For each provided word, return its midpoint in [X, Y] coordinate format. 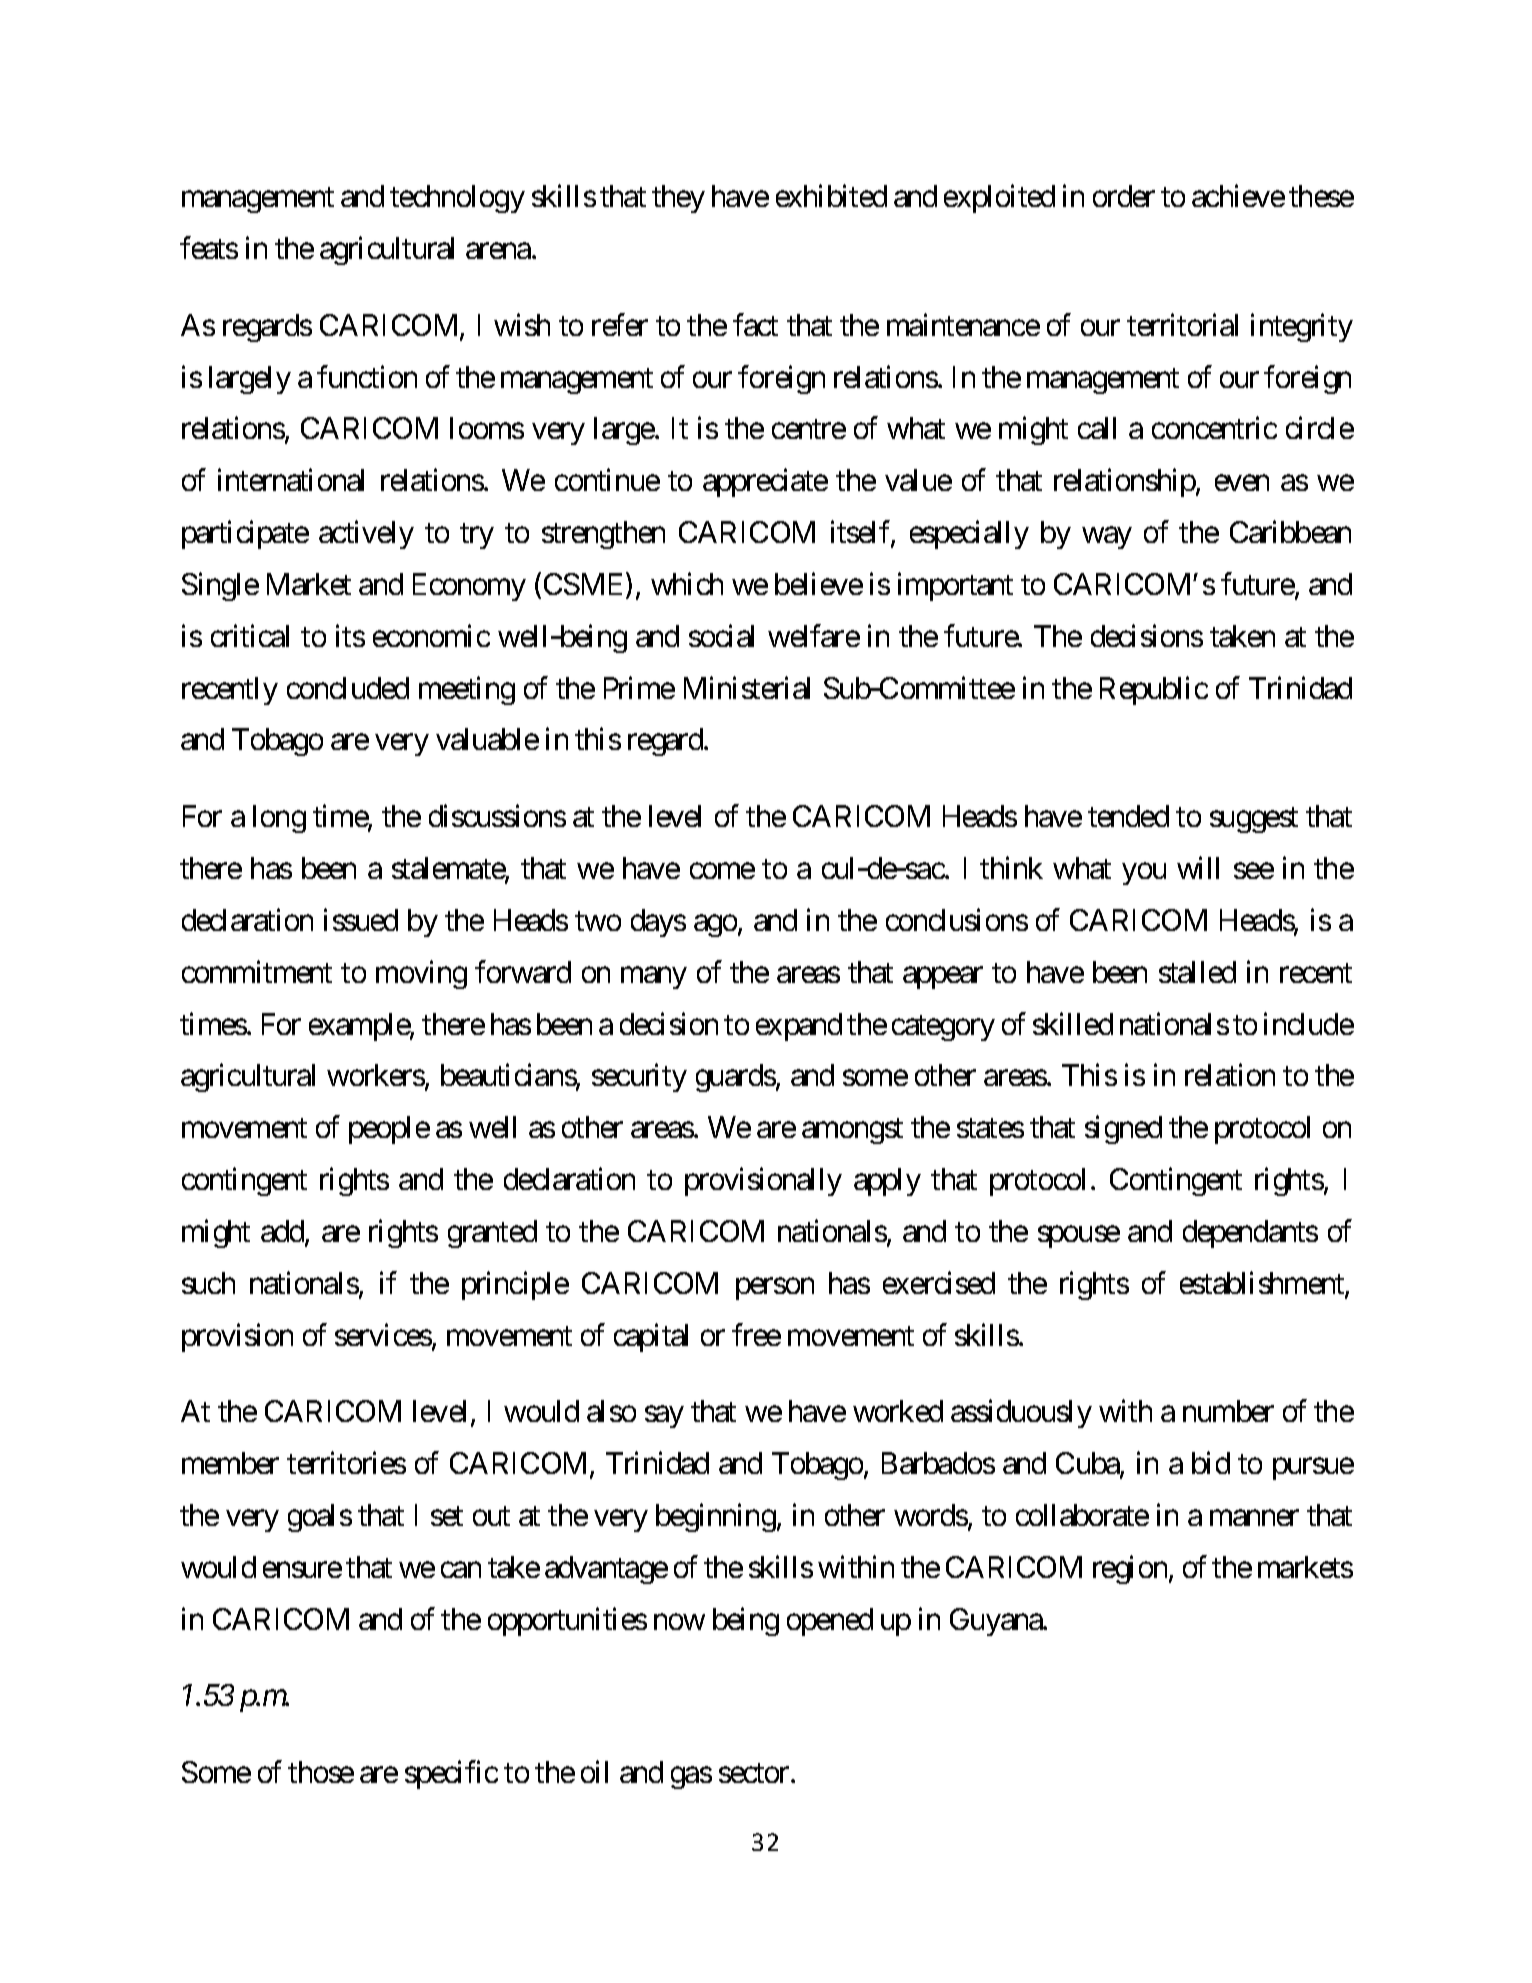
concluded [348, 688]
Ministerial [747, 687]
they [678, 199]
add [283, 1232]
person [775, 1289]
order [1124, 196]
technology [457, 199]
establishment [1263, 1284]
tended [1128, 816]
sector [754, 1773]
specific [451, 1775]
